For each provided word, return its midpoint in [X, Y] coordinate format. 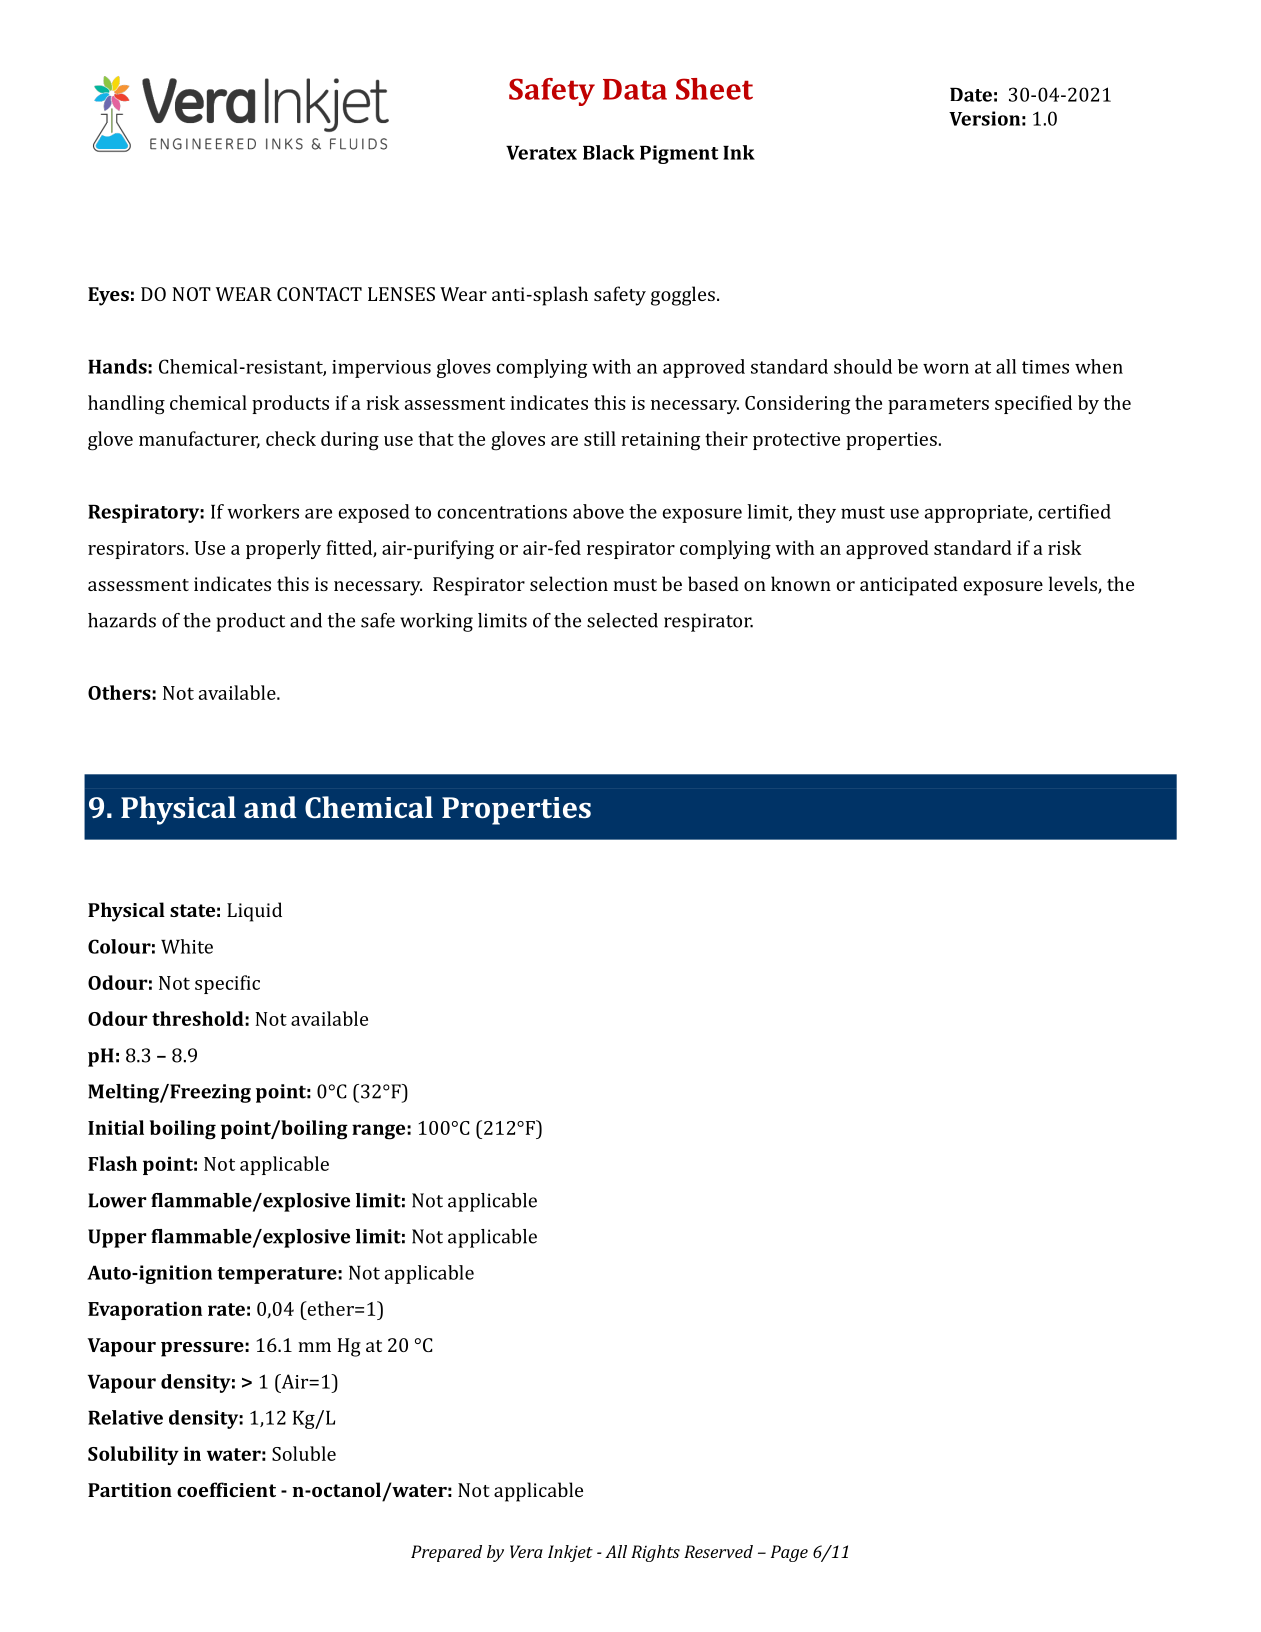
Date [971, 95]
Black [609, 152]
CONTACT [319, 294]
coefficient [226, 1489]
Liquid [254, 912]
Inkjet [570, 1553]
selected [622, 620]
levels [1074, 585]
